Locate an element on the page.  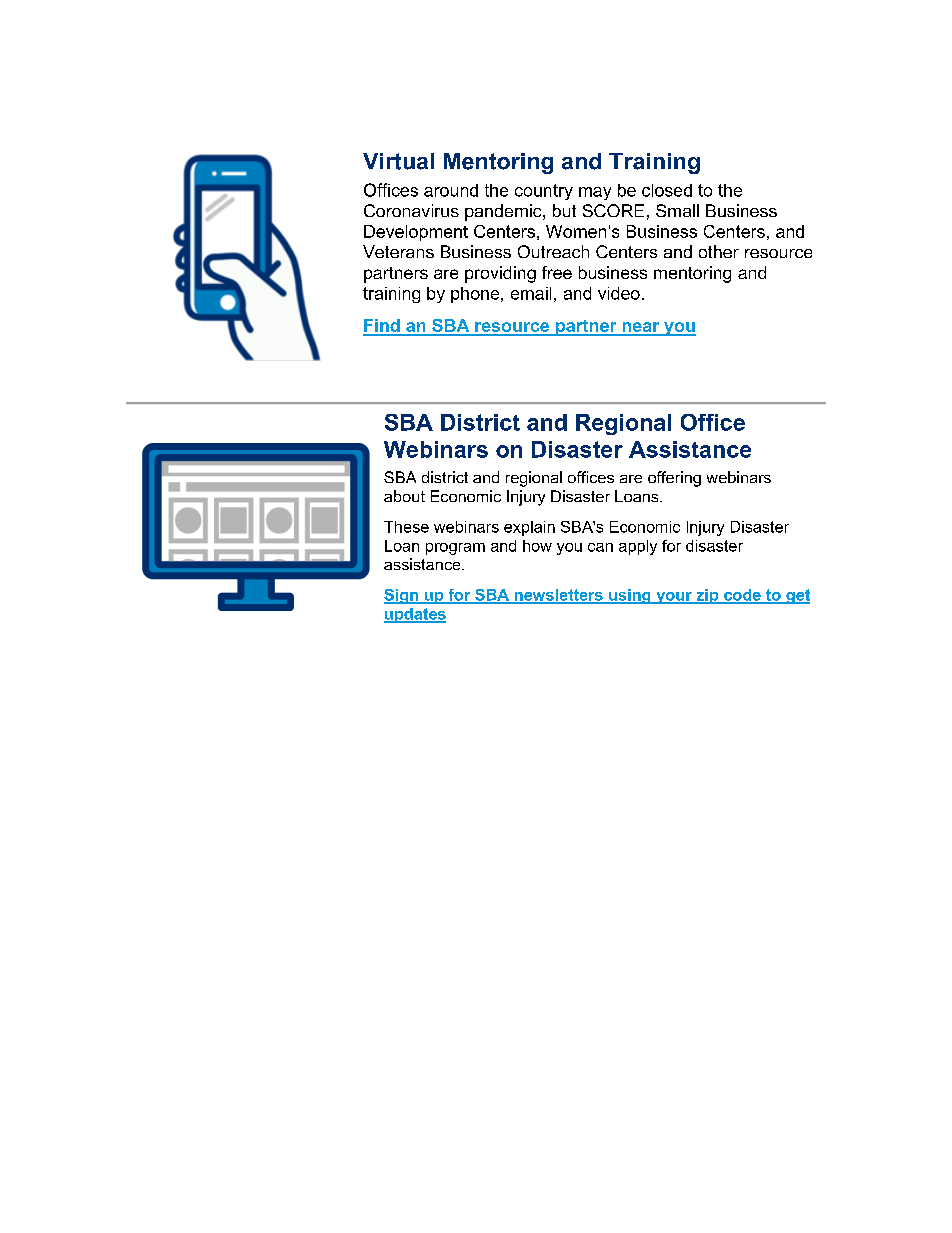
may is located at coordinates (595, 193).
